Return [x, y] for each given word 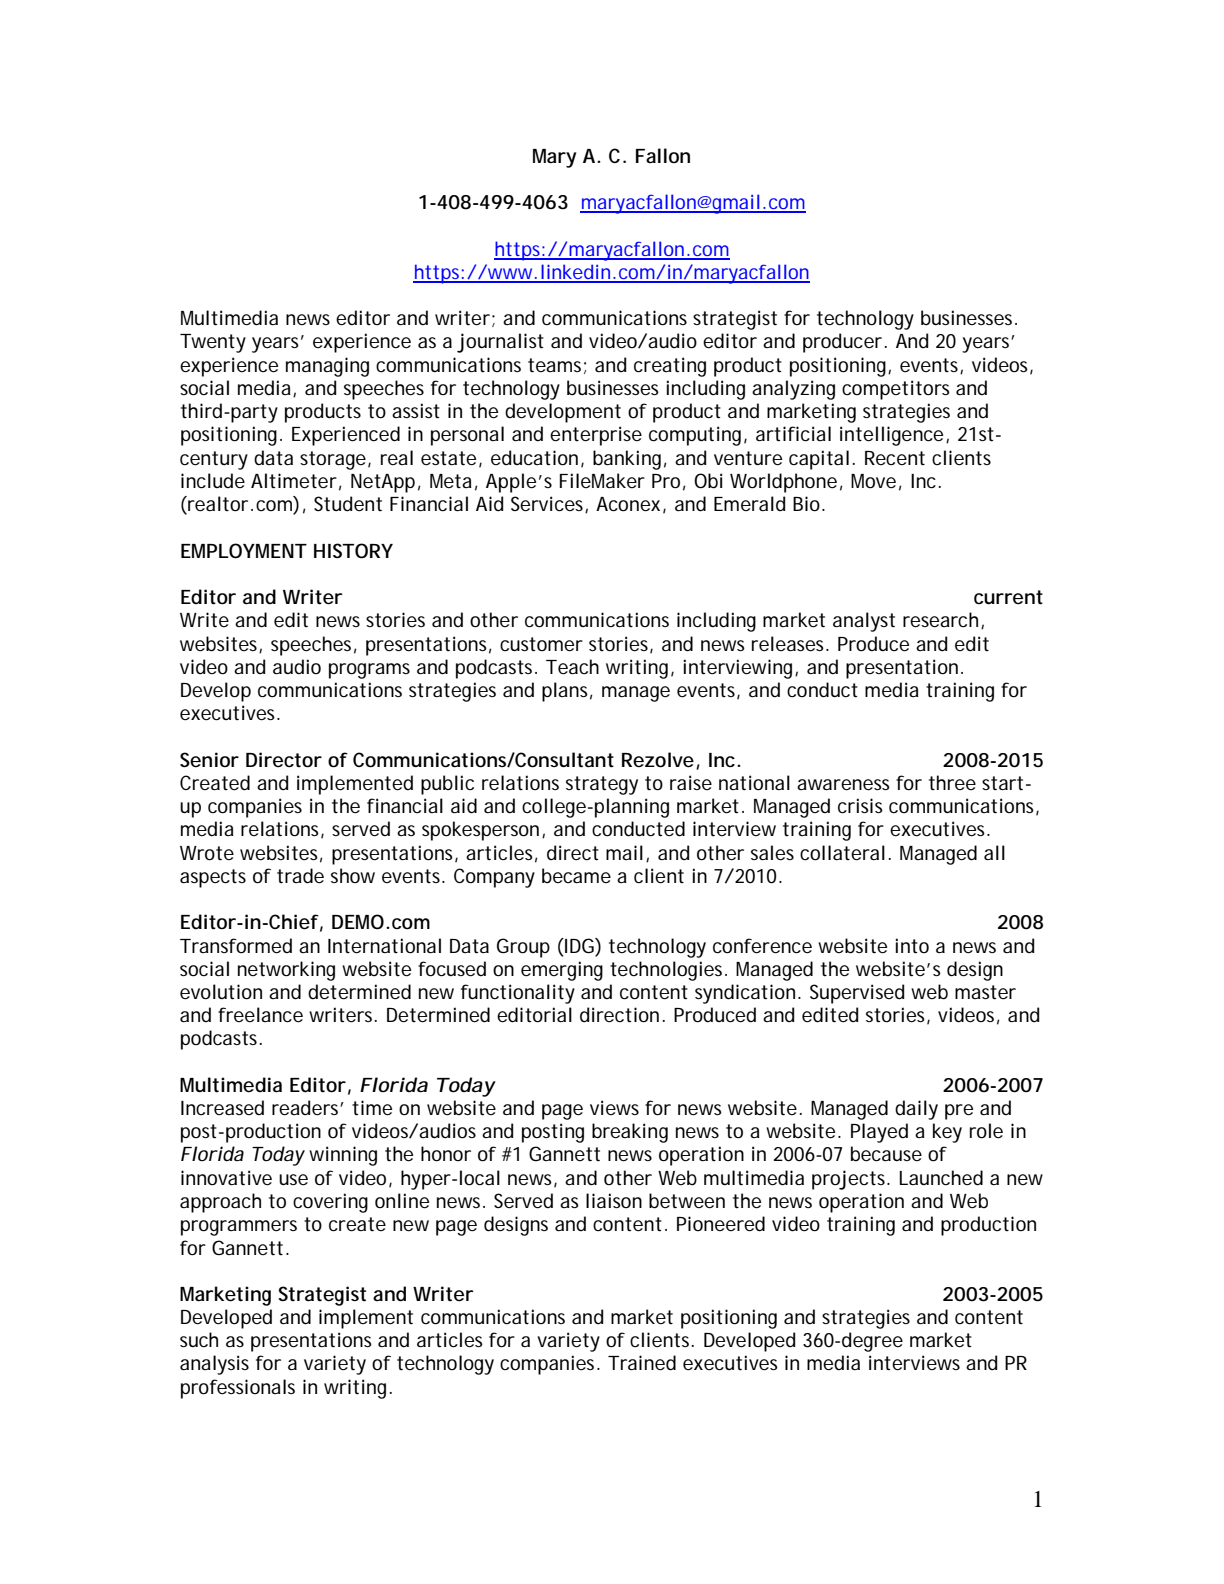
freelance [260, 1015]
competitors [896, 390]
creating [670, 367]
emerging [562, 971]
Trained [642, 1363]
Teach [572, 667]
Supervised [857, 994]
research [940, 620]
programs [369, 671]
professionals [238, 1389]
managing [327, 367]
